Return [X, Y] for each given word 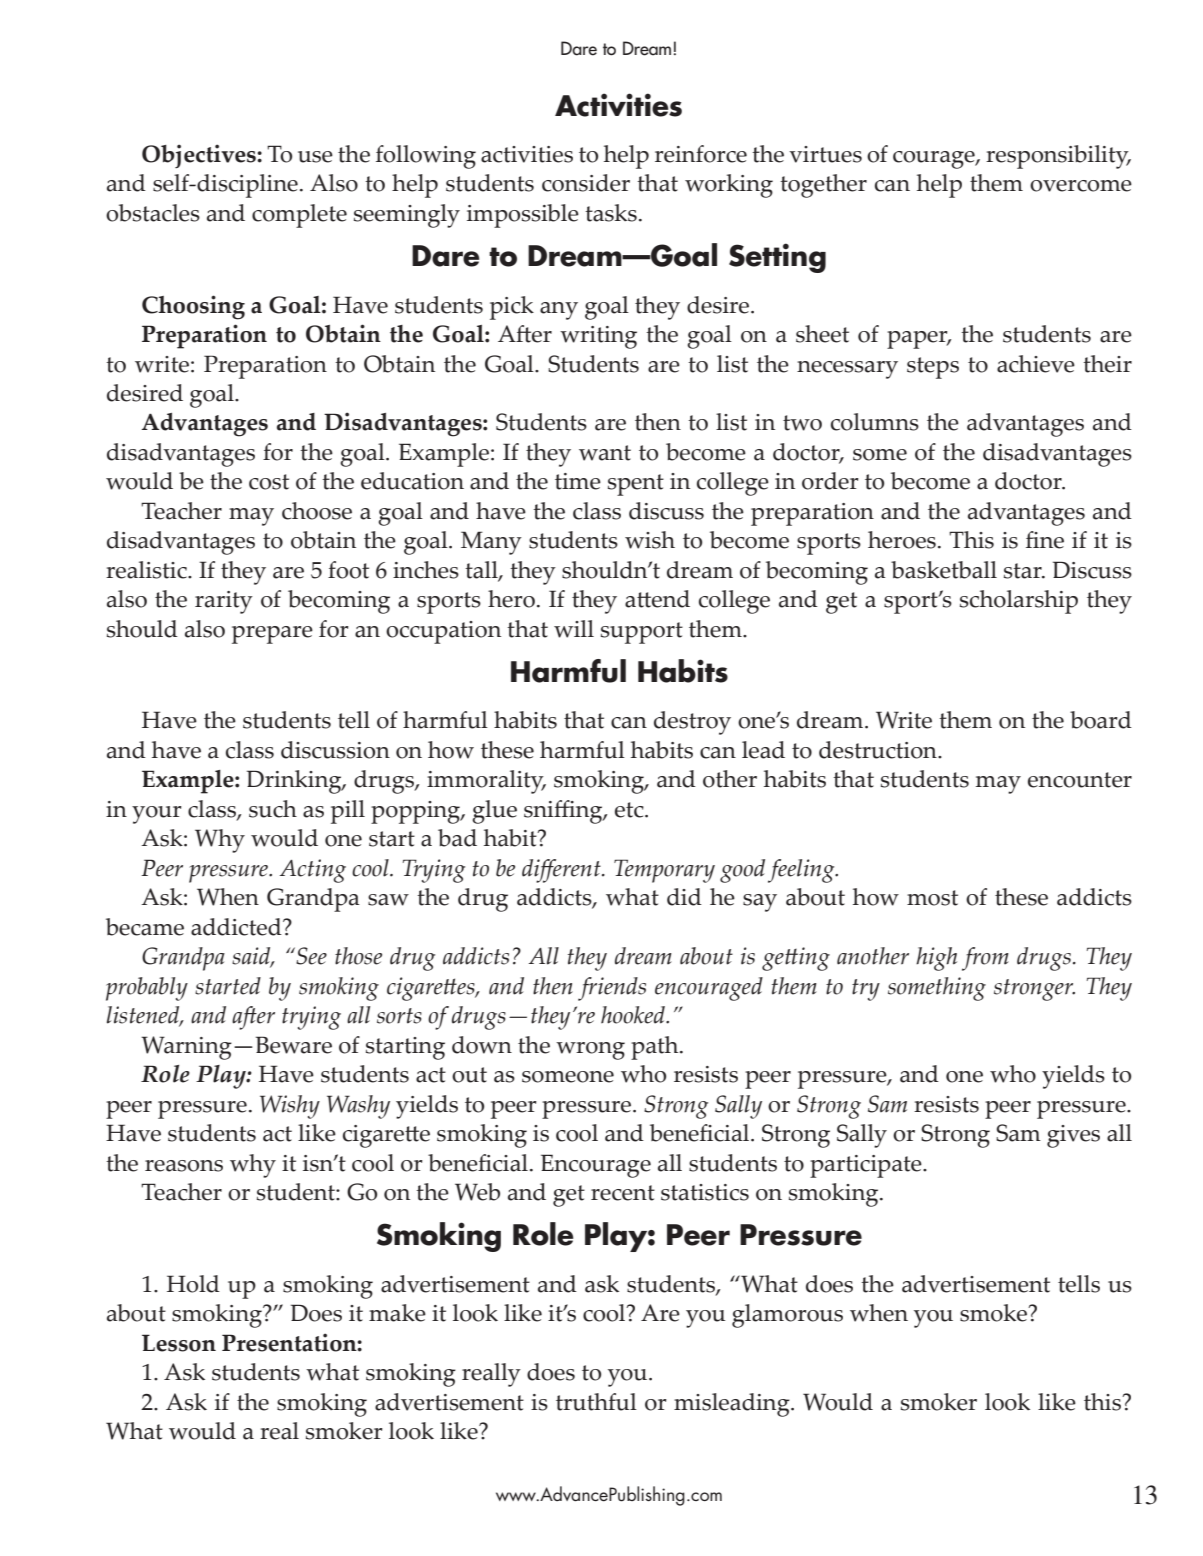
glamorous [787, 1316]
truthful [596, 1402]
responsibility [1058, 157]
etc [630, 810]
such [273, 809]
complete [299, 216]
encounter [1080, 780]
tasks [611, 213]
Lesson [179, 1343]
